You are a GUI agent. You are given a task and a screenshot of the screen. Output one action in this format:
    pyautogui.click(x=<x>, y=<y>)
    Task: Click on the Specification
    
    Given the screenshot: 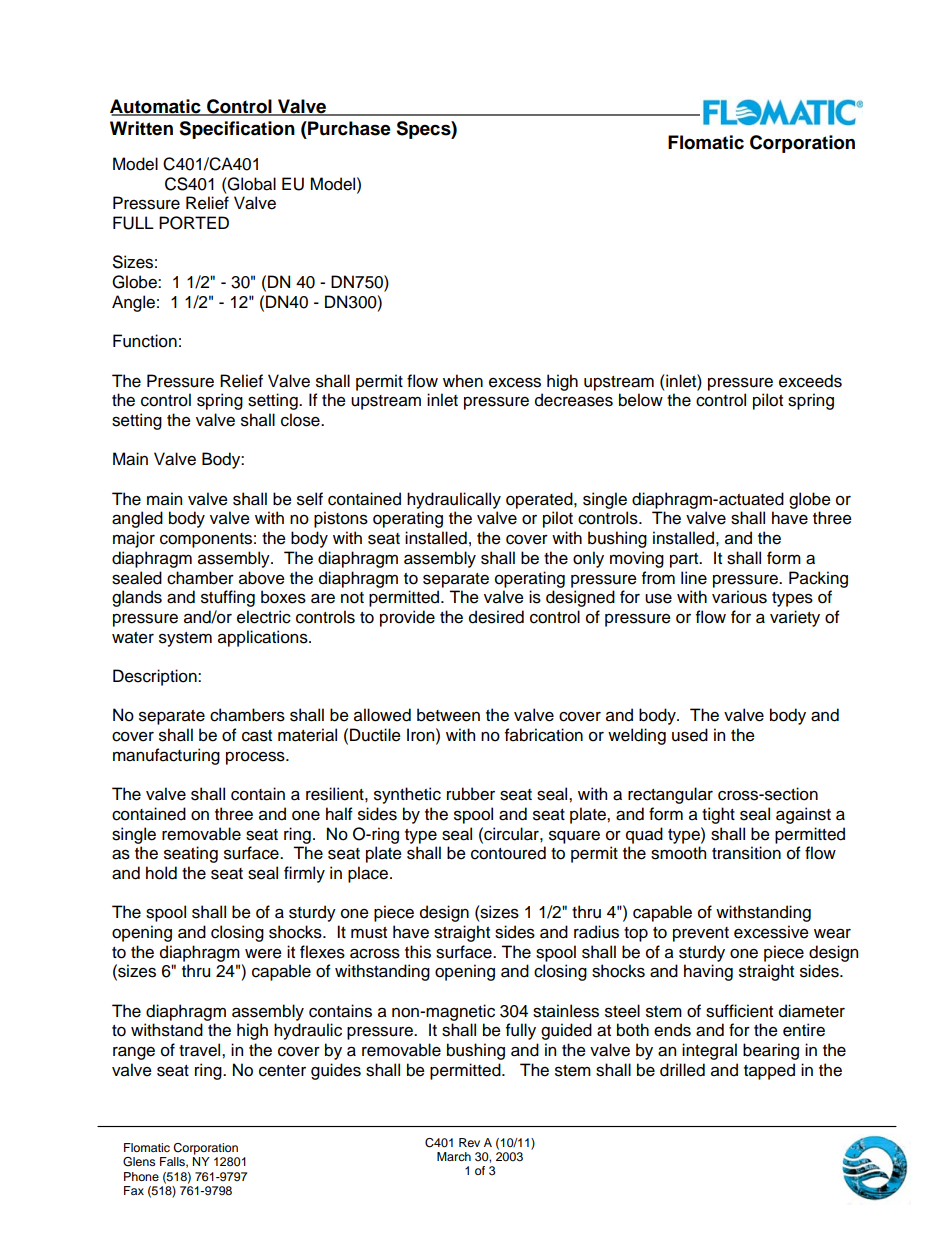 What is the action you would take?
    pyautogui.click(x=237, y=130)
